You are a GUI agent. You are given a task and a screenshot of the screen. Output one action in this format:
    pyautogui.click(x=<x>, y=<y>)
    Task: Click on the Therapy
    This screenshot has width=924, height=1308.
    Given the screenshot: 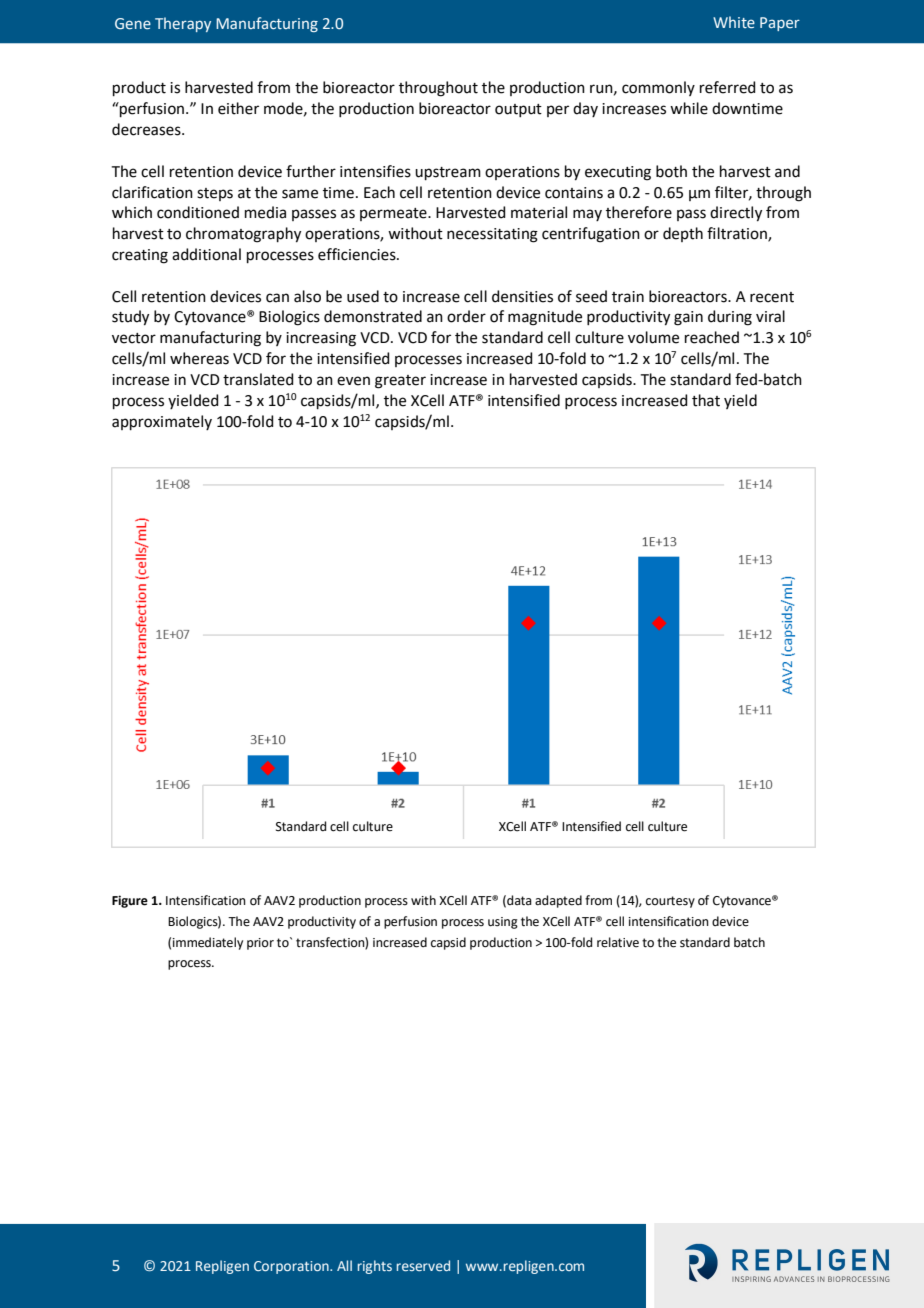 What is the action you would take?
    pyautogui.click(x=183, y=24)
